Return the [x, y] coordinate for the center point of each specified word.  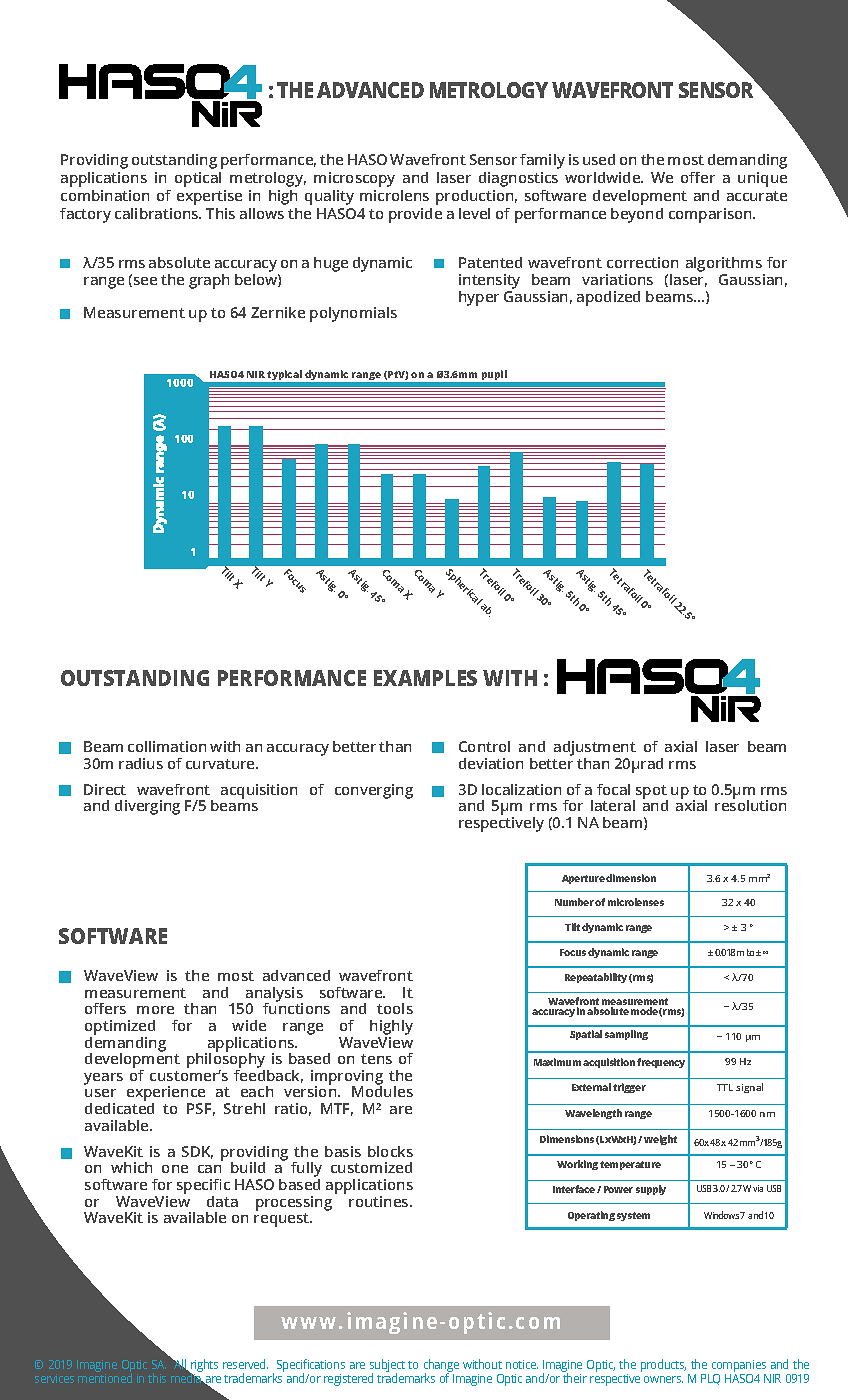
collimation [167, 746]
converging [374, 791]
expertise [209, 197]
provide [415, 215]
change [441, 1367]
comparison [711, 215]
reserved [245, 1364]
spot [651, 793]
